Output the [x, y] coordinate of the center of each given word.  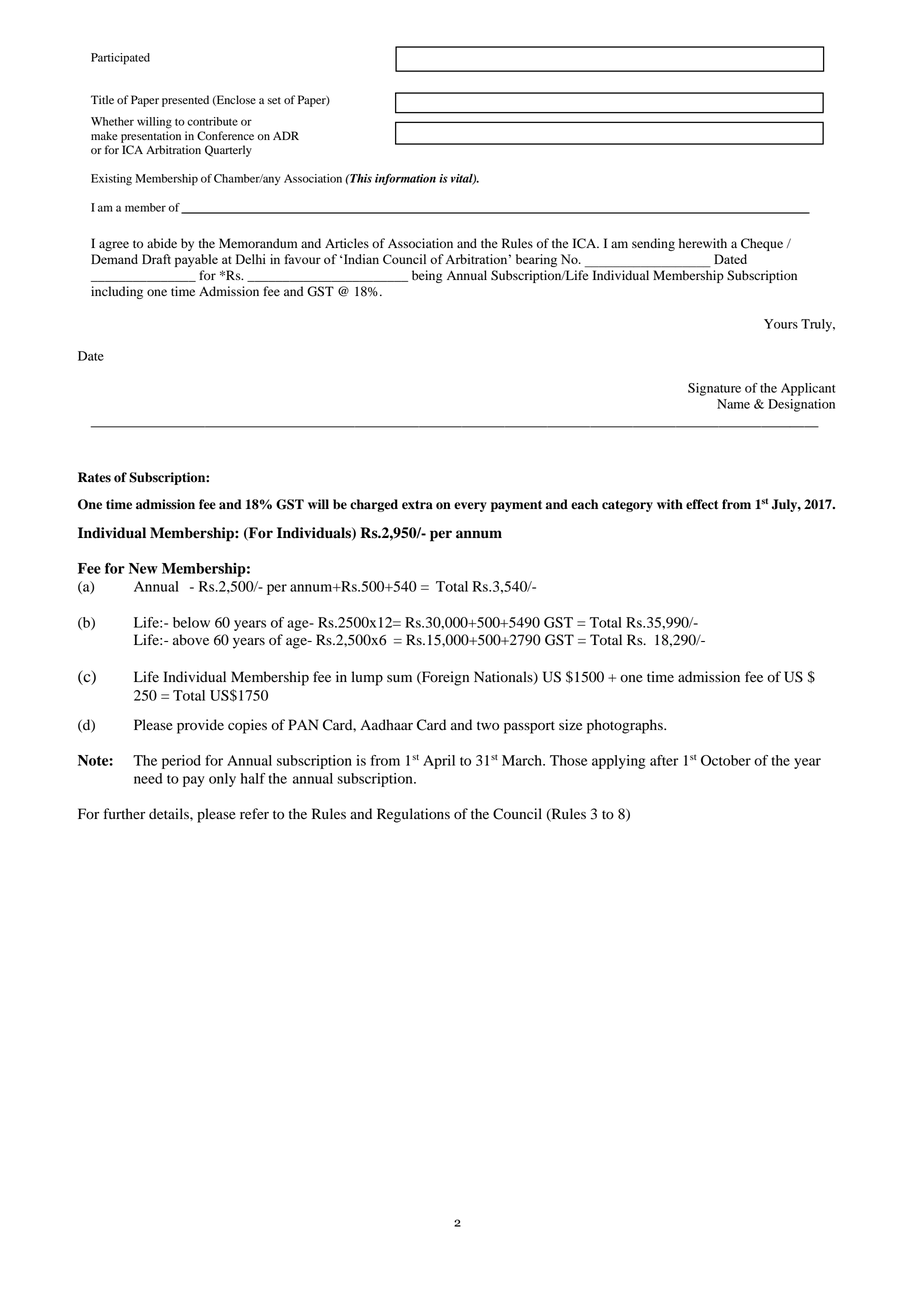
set [274, 100]
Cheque [762, 244]
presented [185, 101]
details [170, 814]
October [726, 760]
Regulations [413, 815]
